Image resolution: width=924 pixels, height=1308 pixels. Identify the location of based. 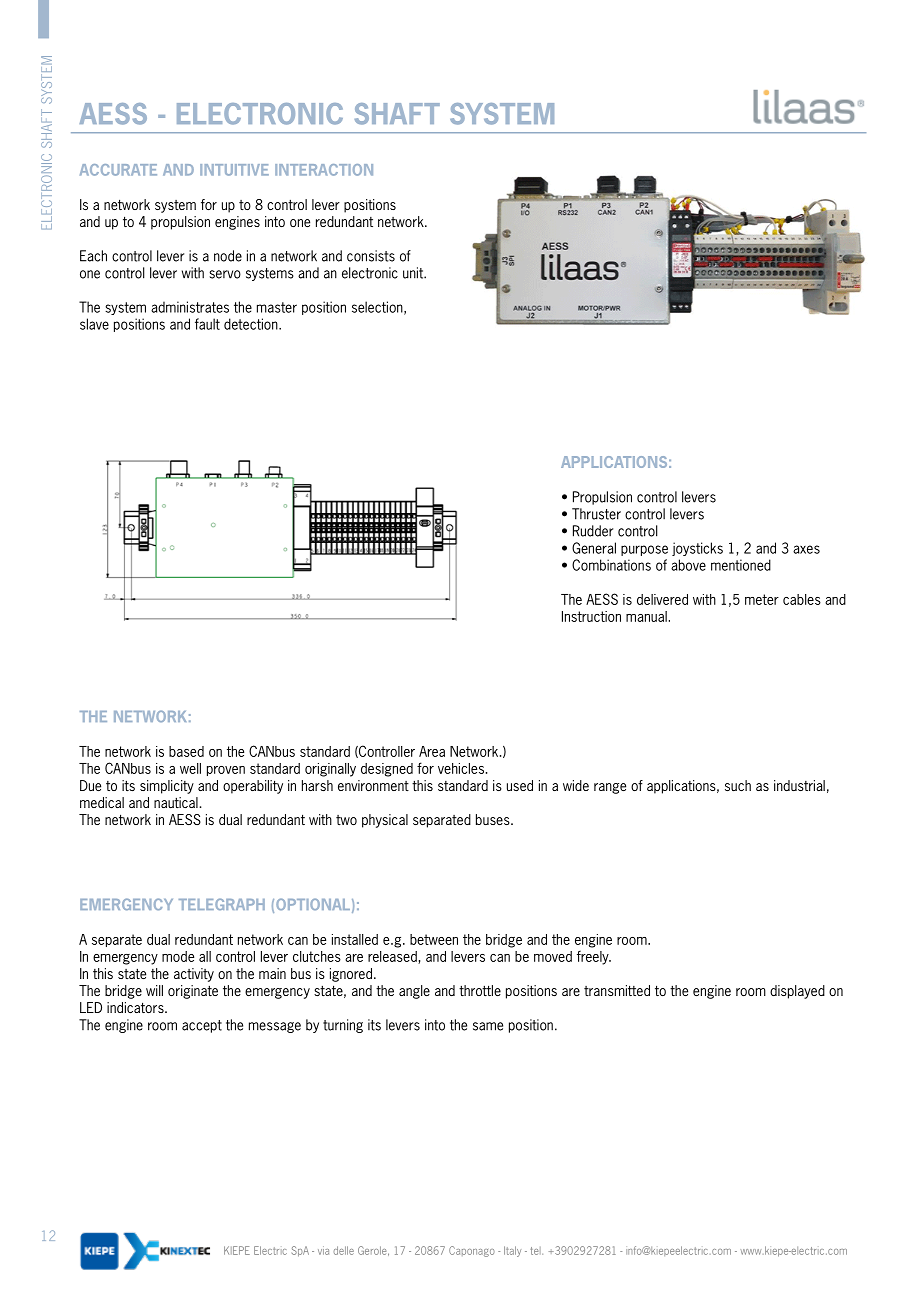
(186, 751).
